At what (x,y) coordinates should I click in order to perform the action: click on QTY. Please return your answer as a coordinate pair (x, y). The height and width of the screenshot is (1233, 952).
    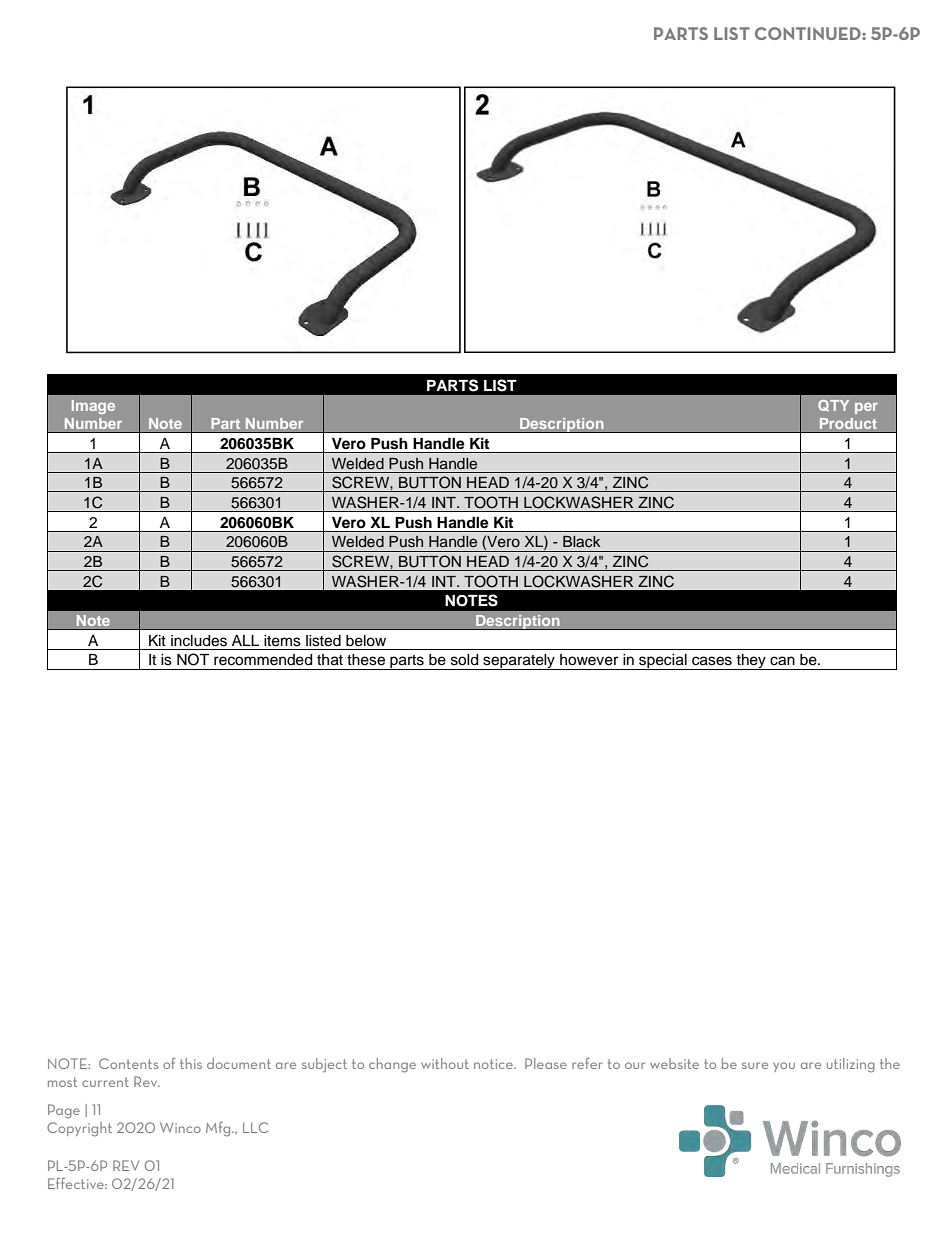
    Looking at the image, I should click on (833, 405).
